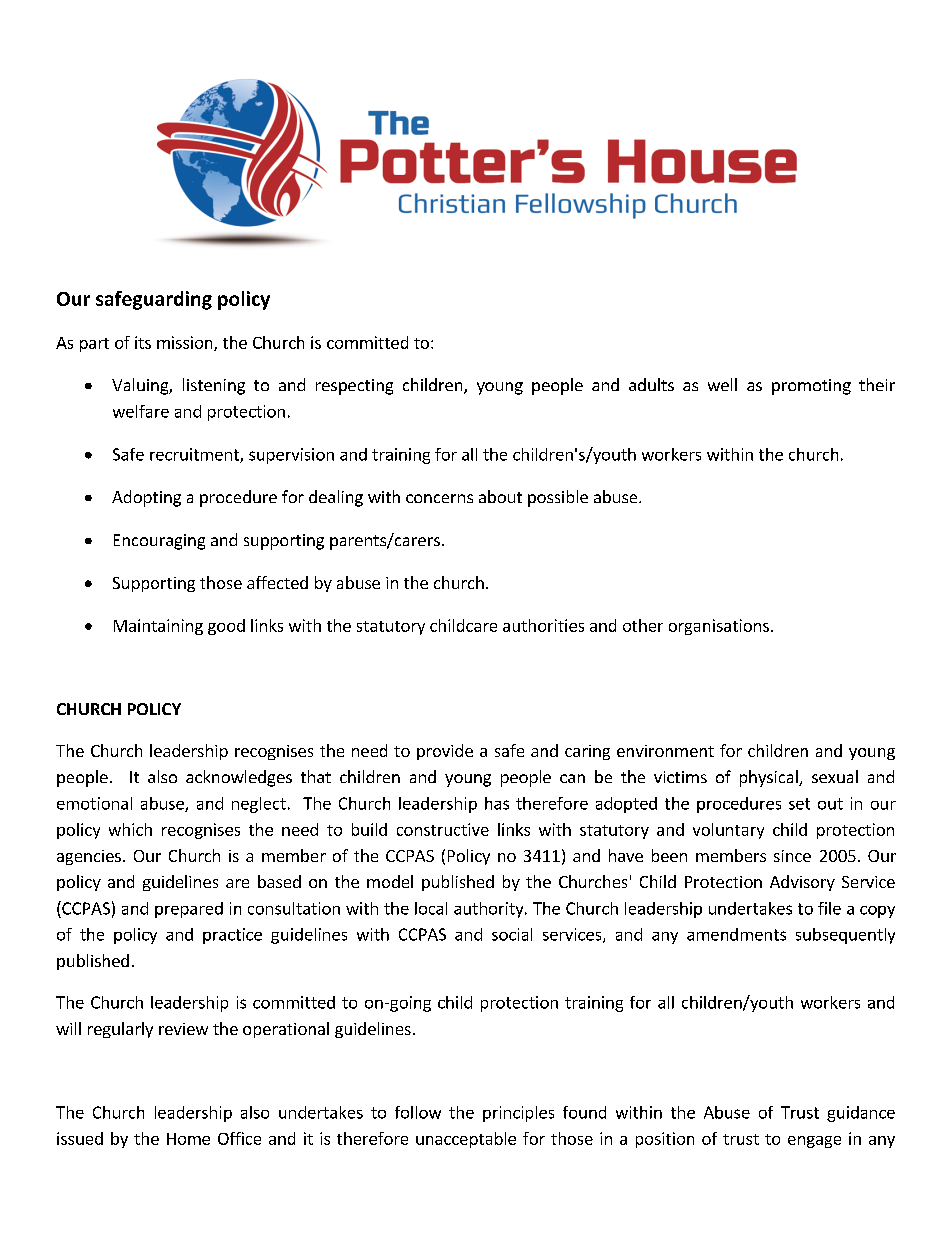 The width and height of the document is (952, 1233). I want to click on provide, so click(445, 752).
